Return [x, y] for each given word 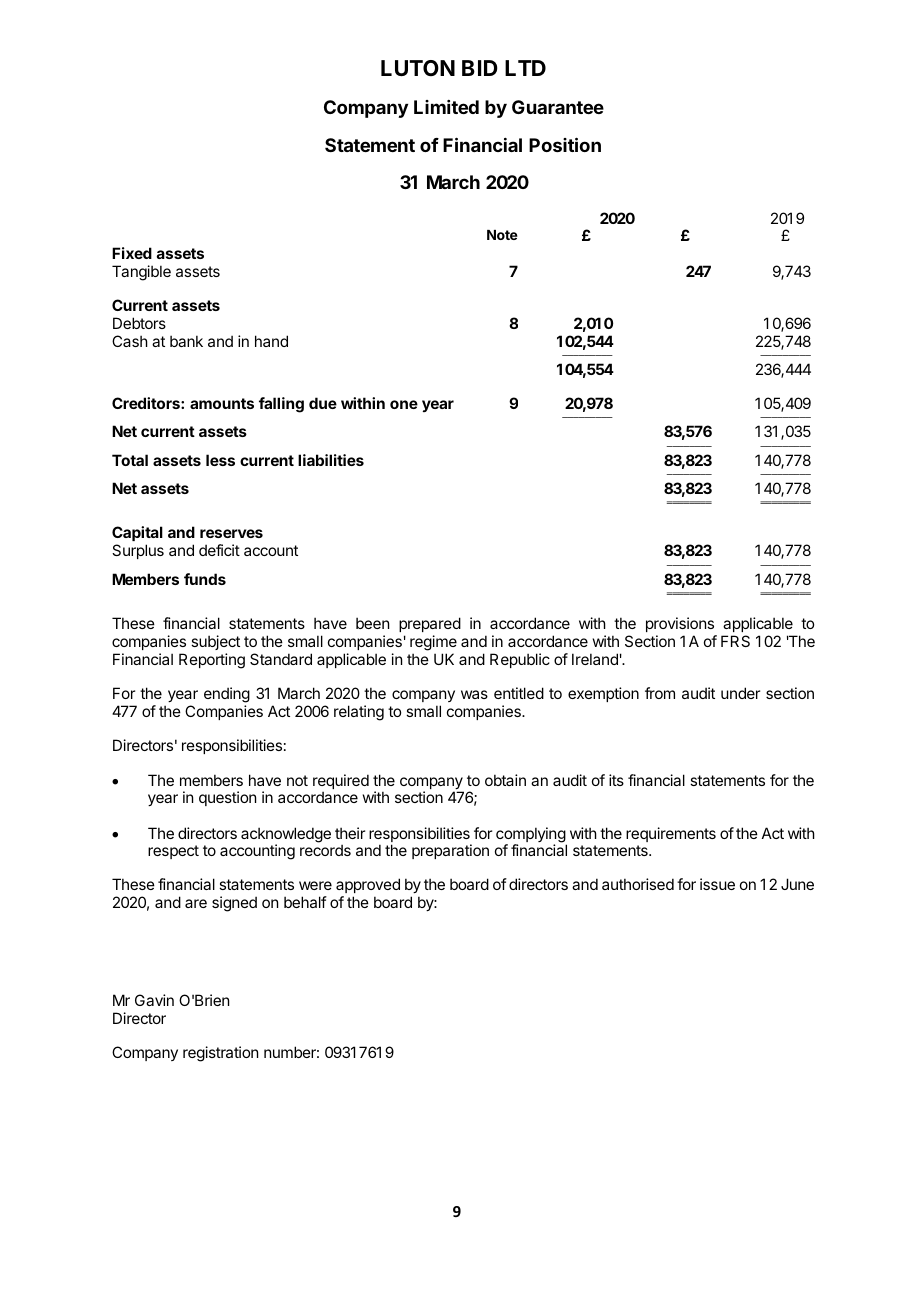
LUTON [418, 68]
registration [220, 1054]
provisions [680, 624]
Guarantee [558, 107]
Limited [446, 107]
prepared [430, 624]
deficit [219, 550]
